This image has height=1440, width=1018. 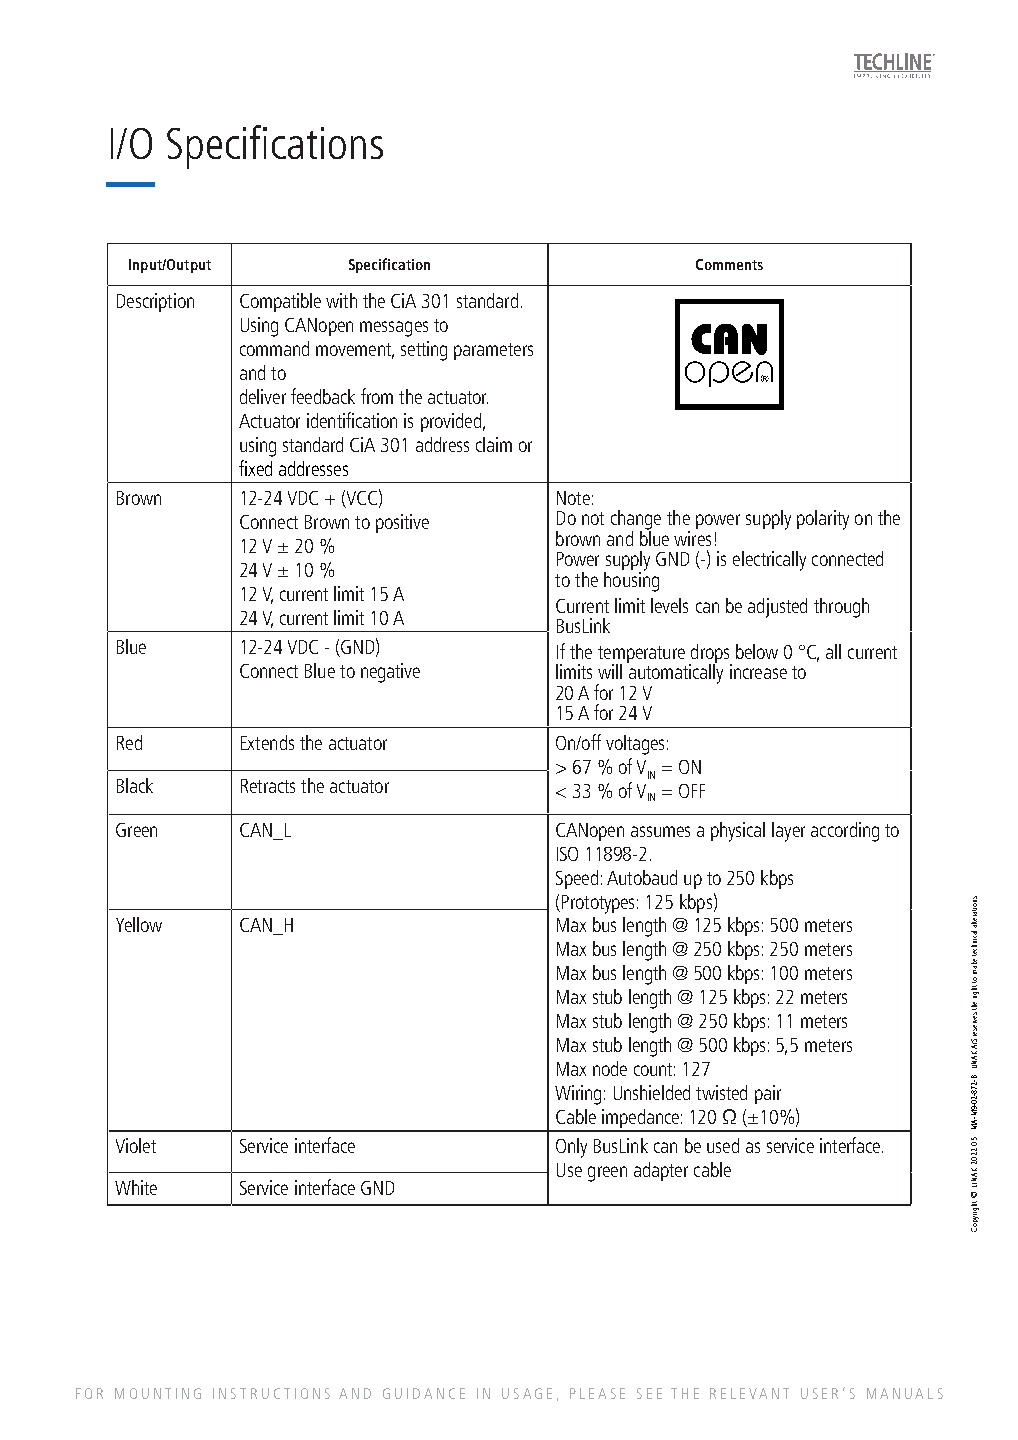 What do you see at coordinates (424, 351) in the image?
I see `setting` at bounding box center [424, 351].
